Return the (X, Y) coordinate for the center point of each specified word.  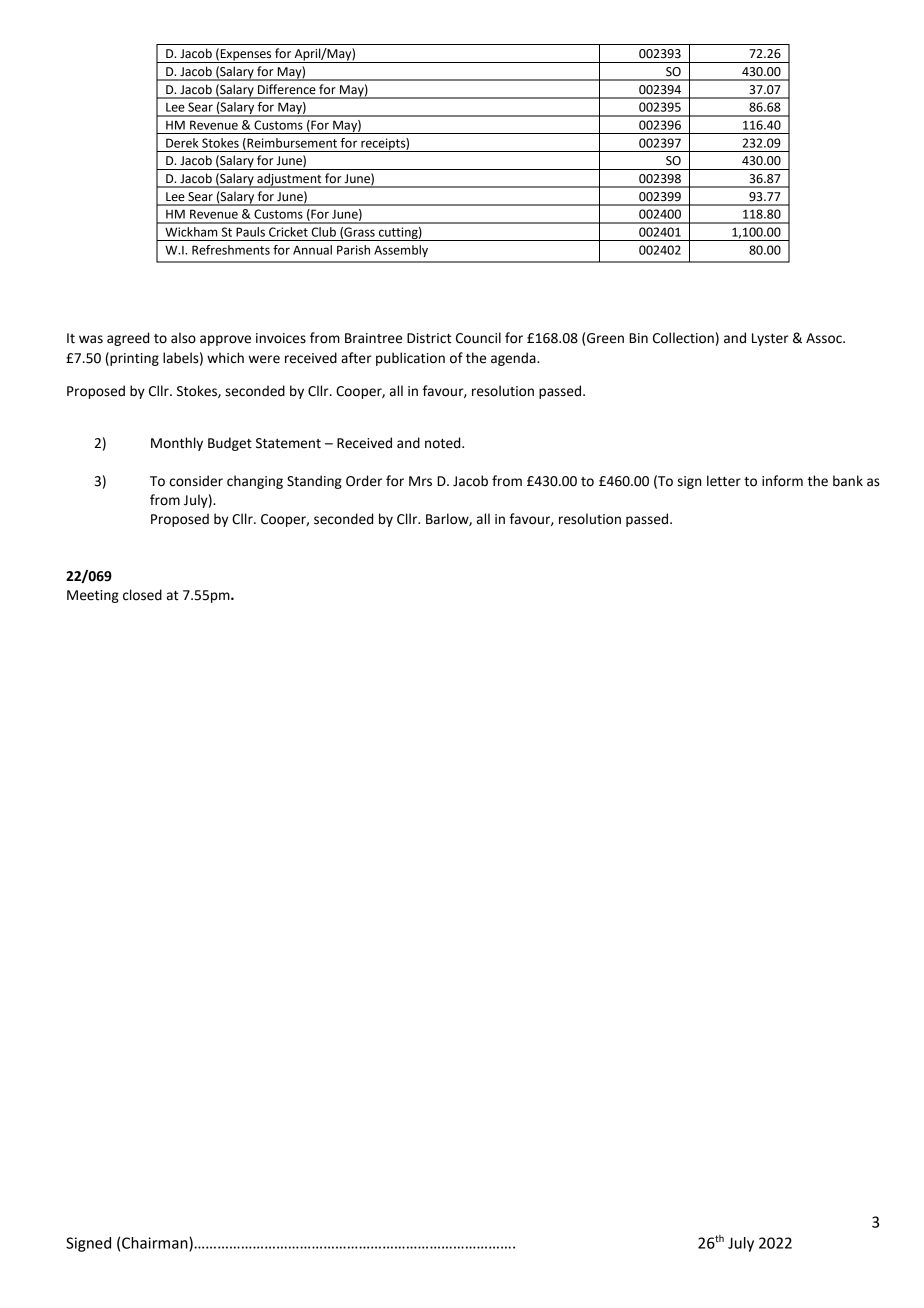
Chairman (156, 1244)
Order (364, 481)
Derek (182, 143)
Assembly (401, 251)
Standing (314, 482)
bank (848, 481)
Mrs (420, 481)
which (225, 358)
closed (142, 595)
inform (782, 481)
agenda (514, 359)
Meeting (93, 596)
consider (196, 481)
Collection (683, 338)
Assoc (825, 338)
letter (724, 481)
